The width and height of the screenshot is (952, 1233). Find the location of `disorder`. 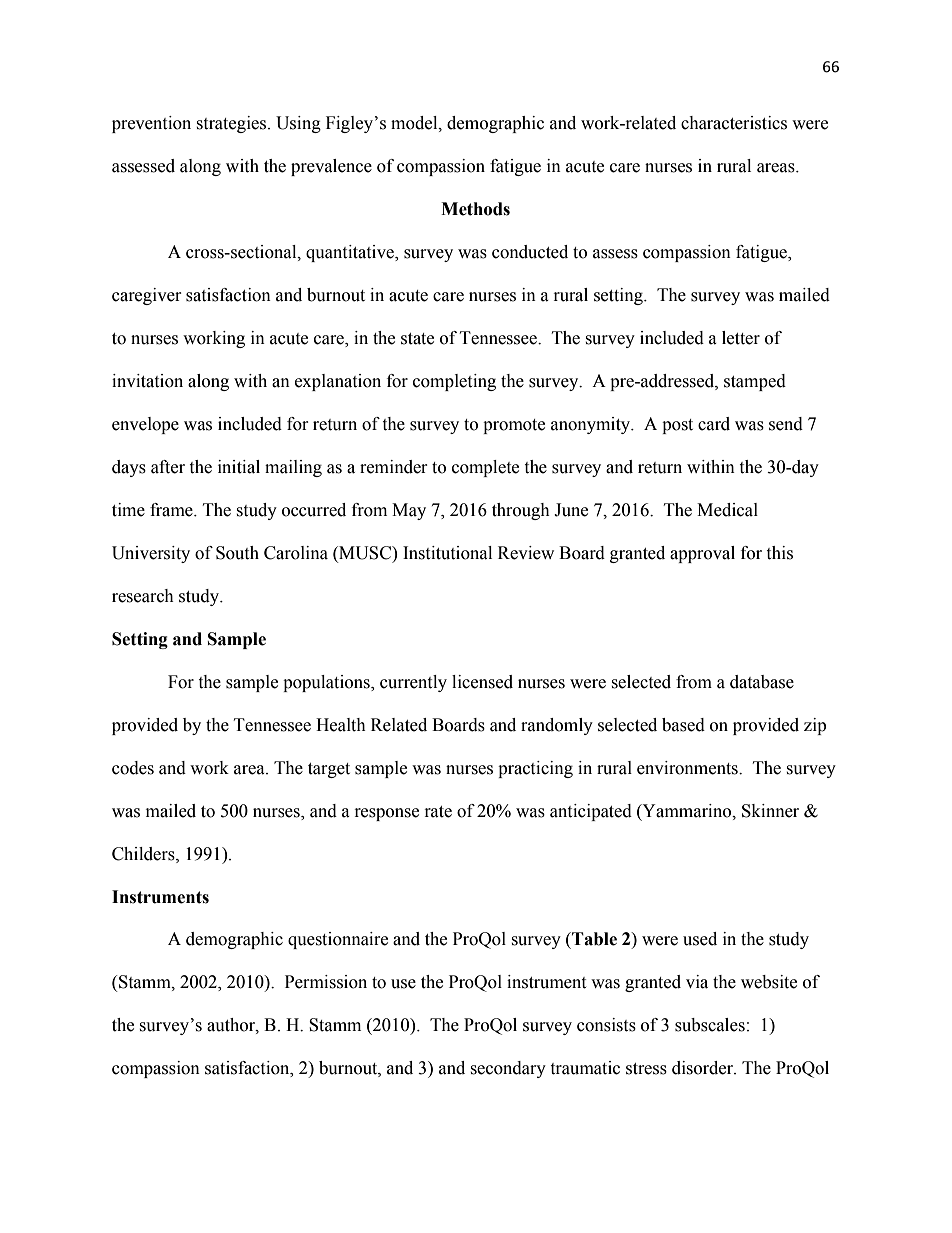

disorder is located at coordinates (703, 1068).
